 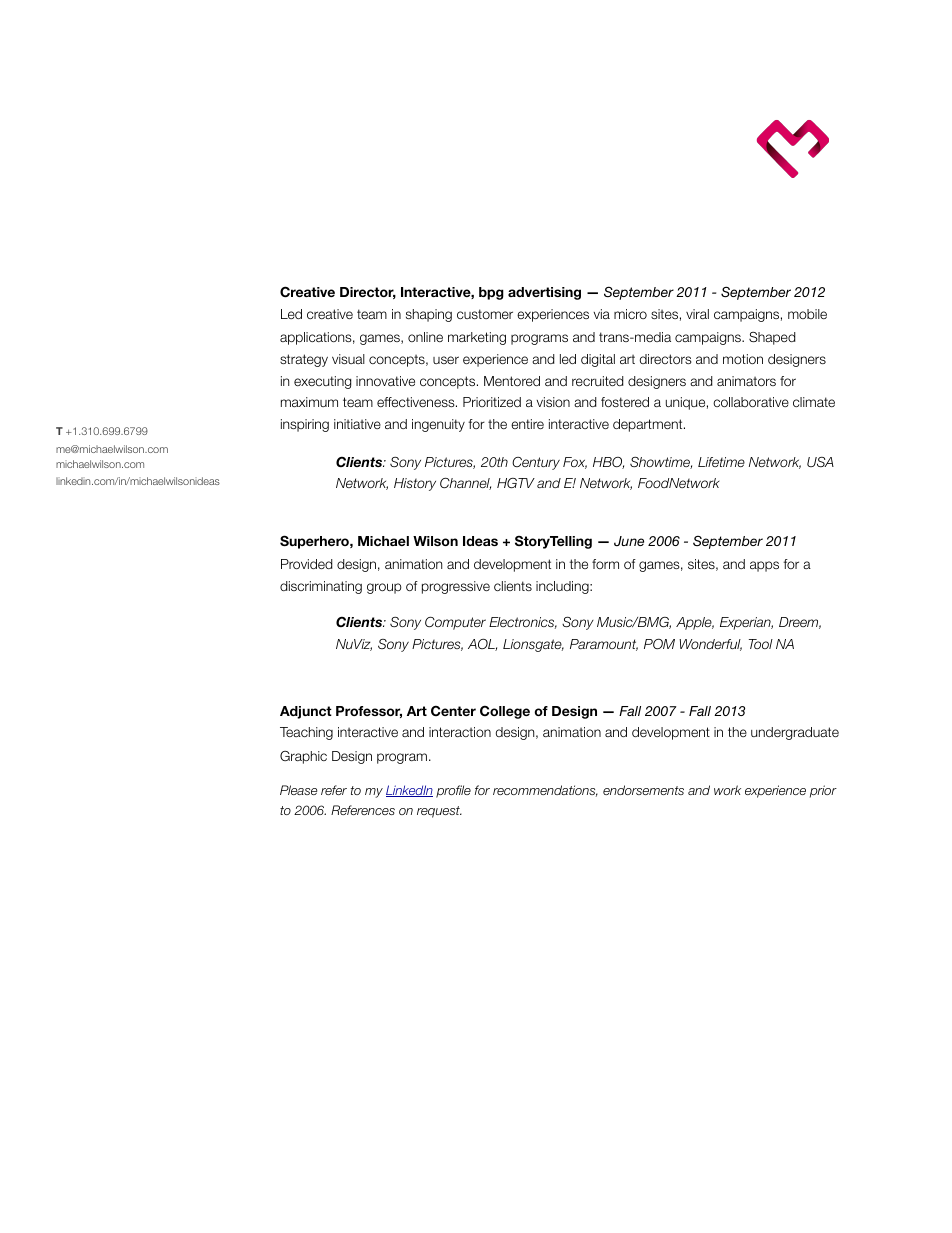 I want to click on Lifetime, so click(x=721, y=462).
